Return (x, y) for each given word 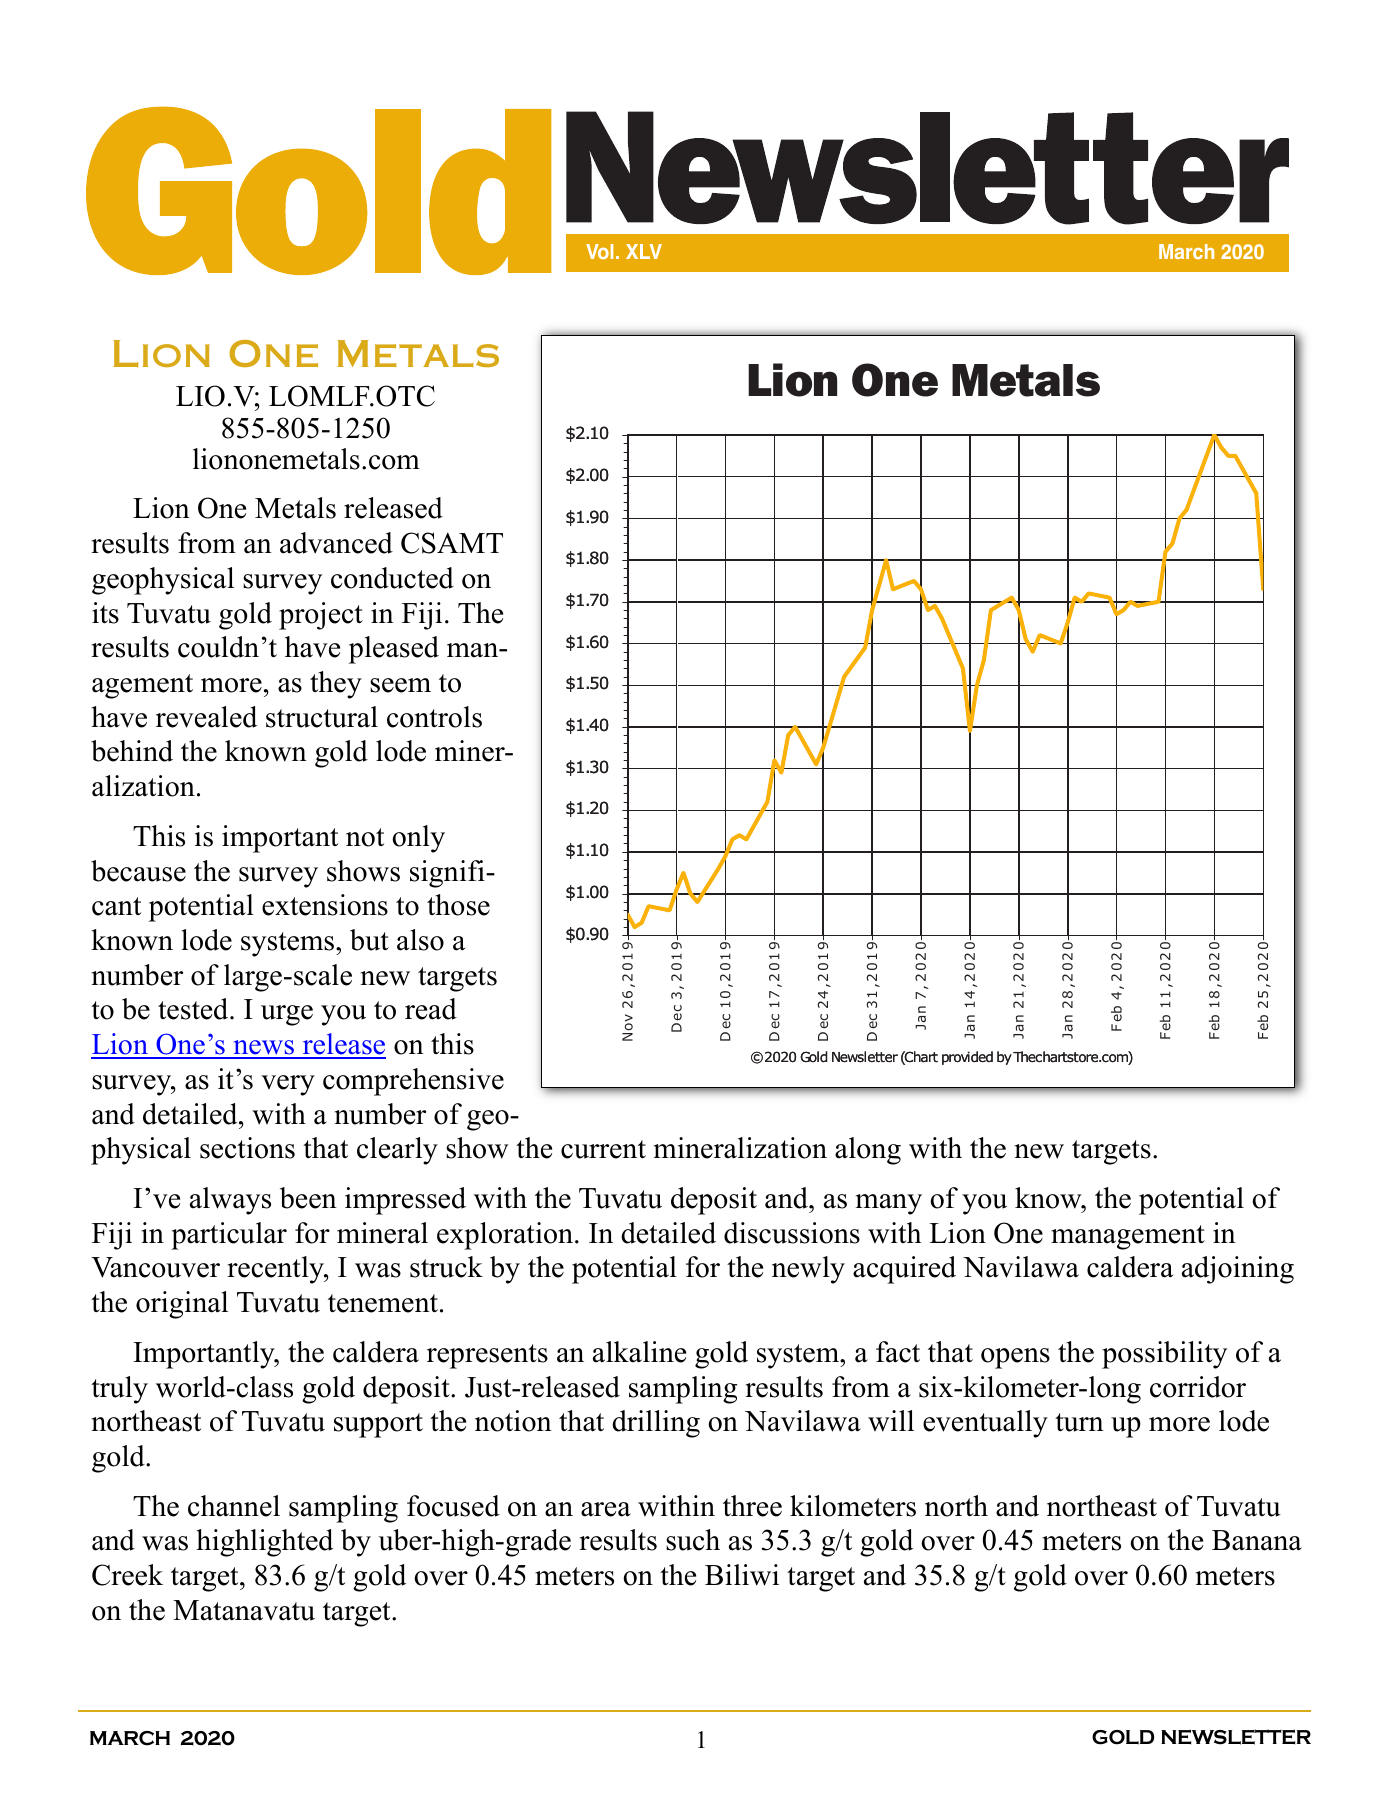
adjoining (1238, 1270)
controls (434, 717)
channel (234, 1506)
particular (229, 1236)
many (889, 1204)
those (458, 905)
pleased (394, 650)
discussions (792, 1233)
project (321, 616)
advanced (336, 543)
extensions (325, 905)
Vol (599, 251)
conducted (392, 578)
